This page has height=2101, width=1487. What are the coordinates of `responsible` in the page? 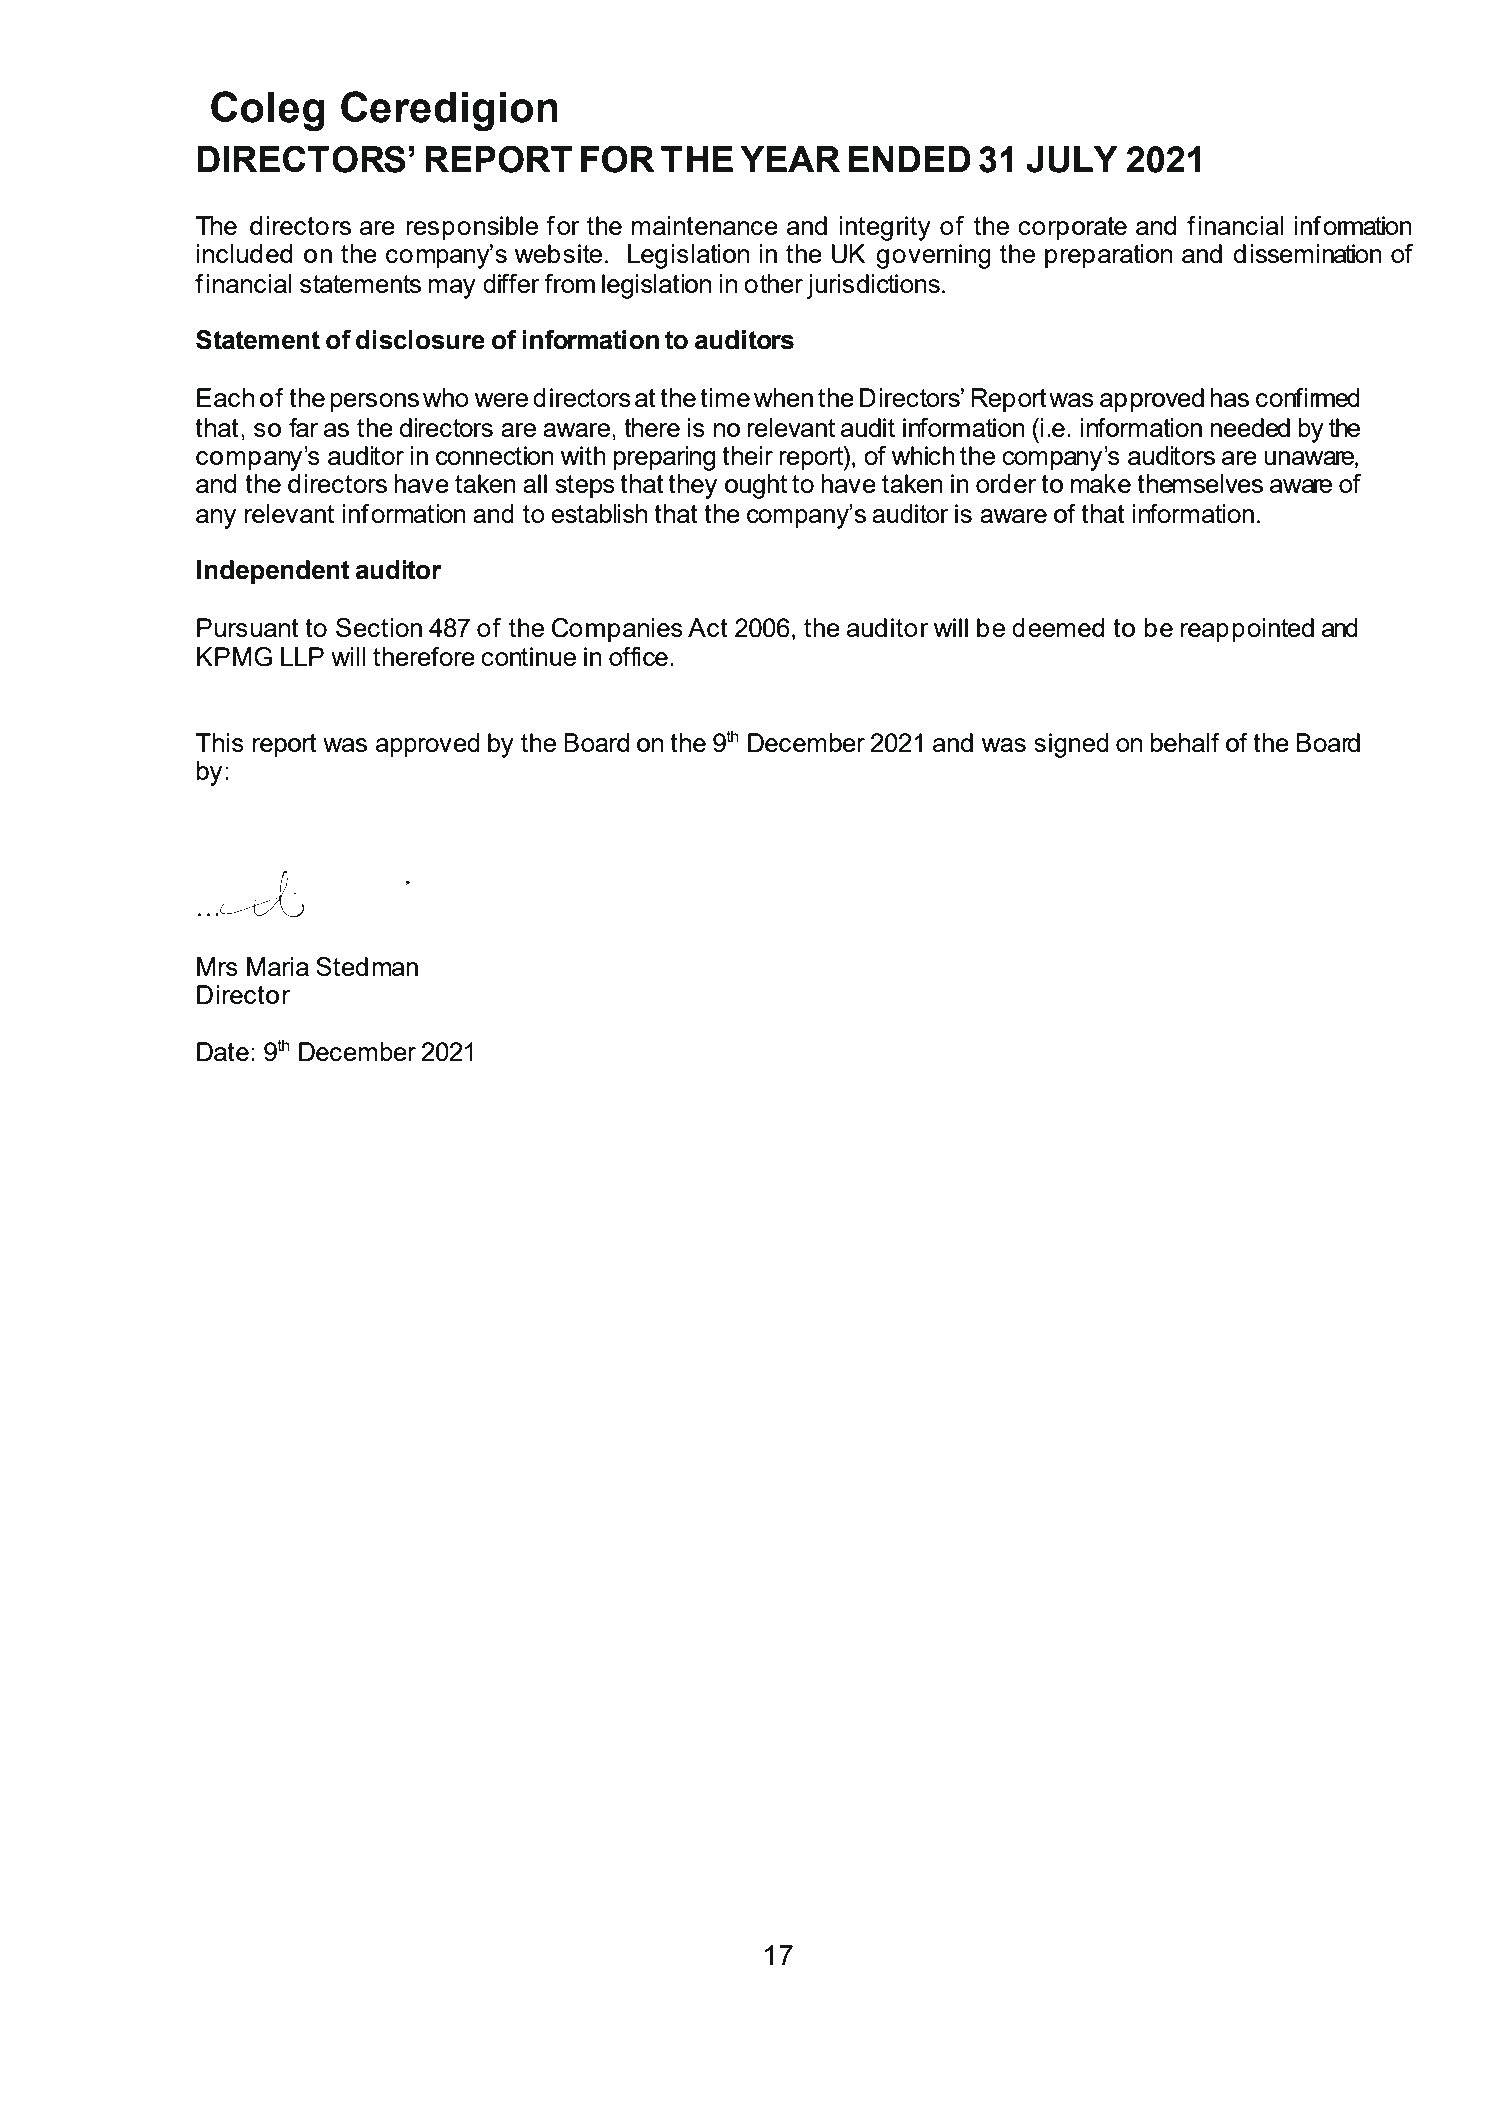 It's located at (472, 228).
